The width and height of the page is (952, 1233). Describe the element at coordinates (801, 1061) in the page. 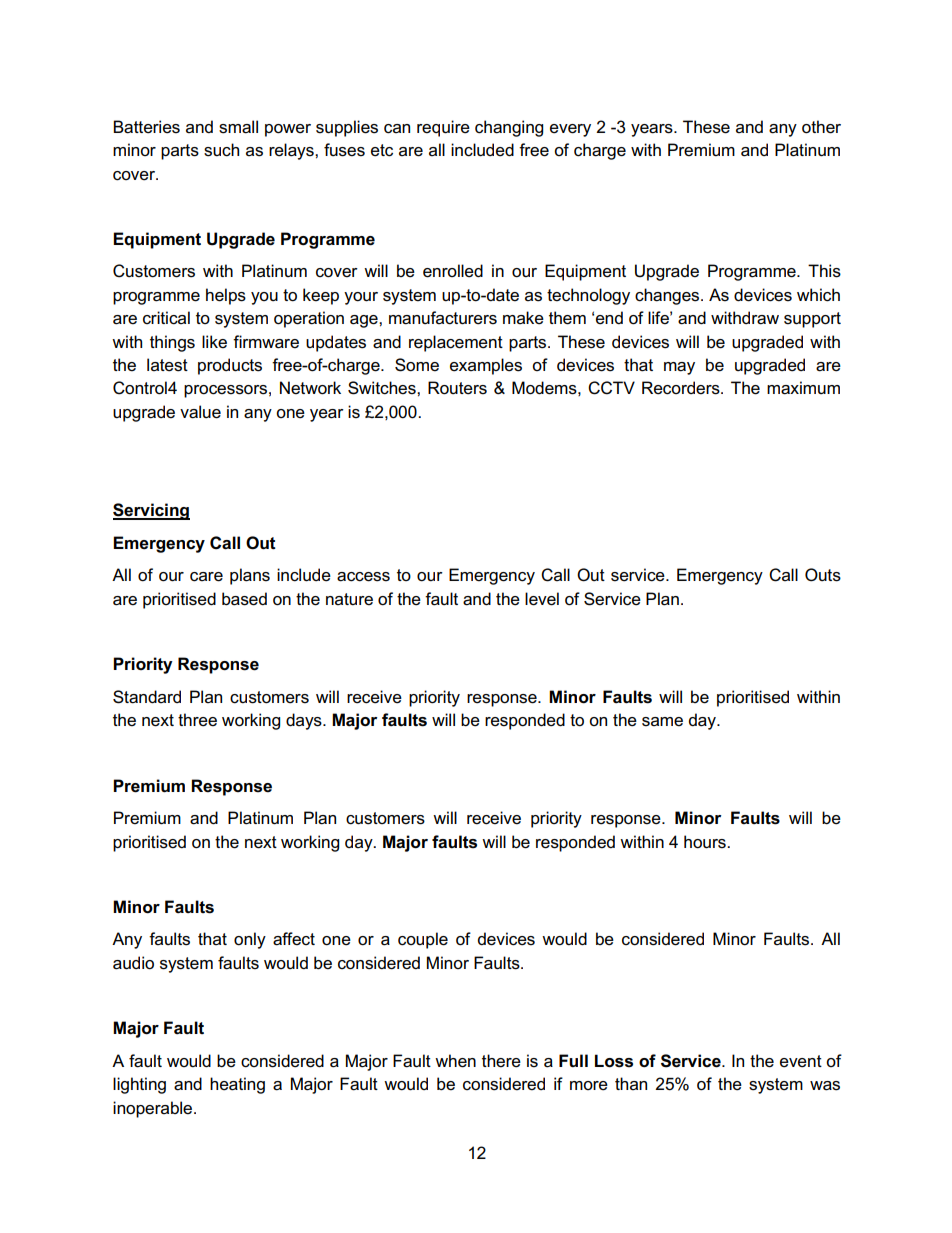

I see `event` at that location.
